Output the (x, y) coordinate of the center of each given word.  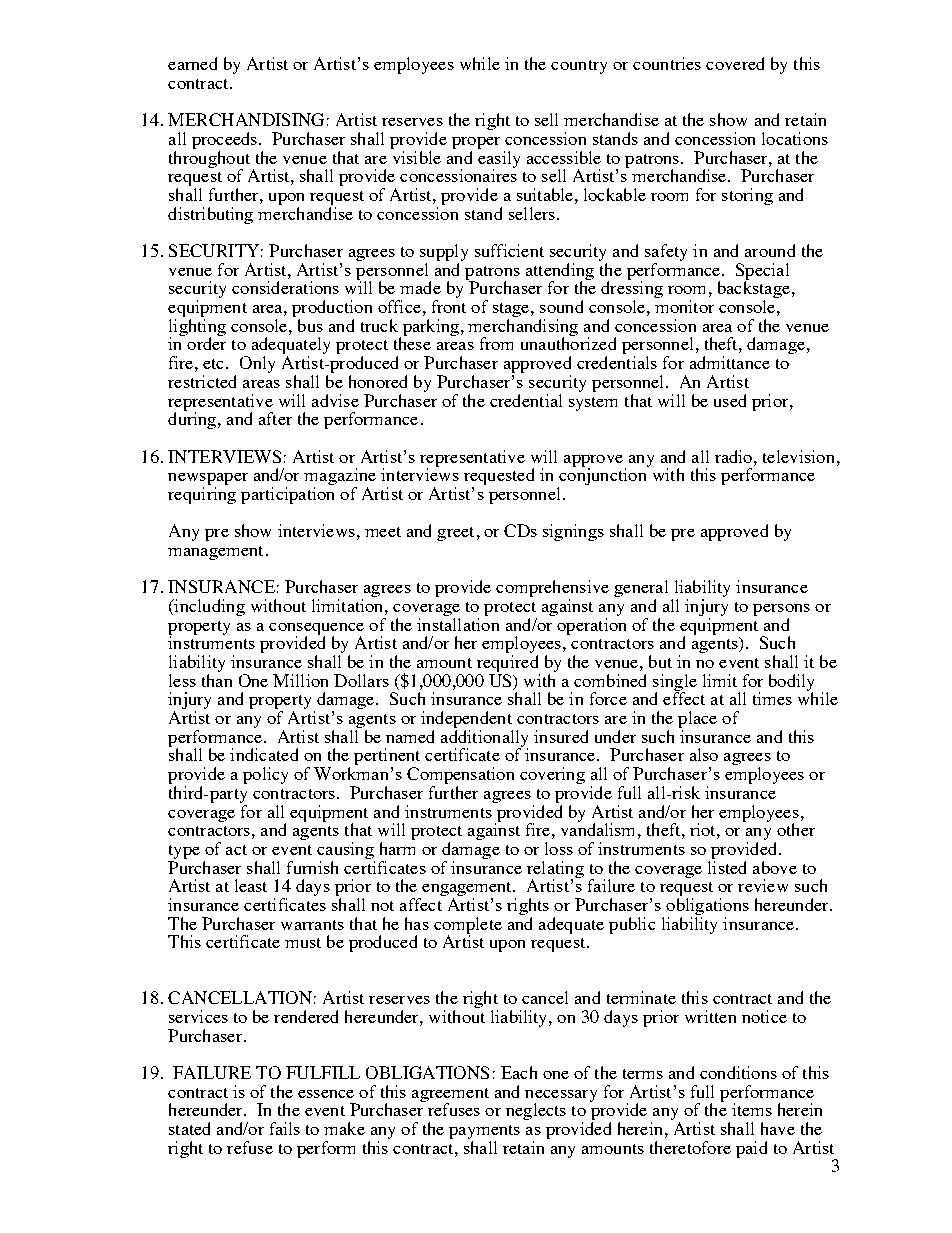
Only (257, 364)
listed (727, 866)
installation (458, 623)
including (208, 607)
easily (499, 159)
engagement (467, 890)
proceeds (226, 142)
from (496, 343)
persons (781, 611)
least (251, 885)
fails (285, 1128)
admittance (730, 362)
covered (735, 63)
